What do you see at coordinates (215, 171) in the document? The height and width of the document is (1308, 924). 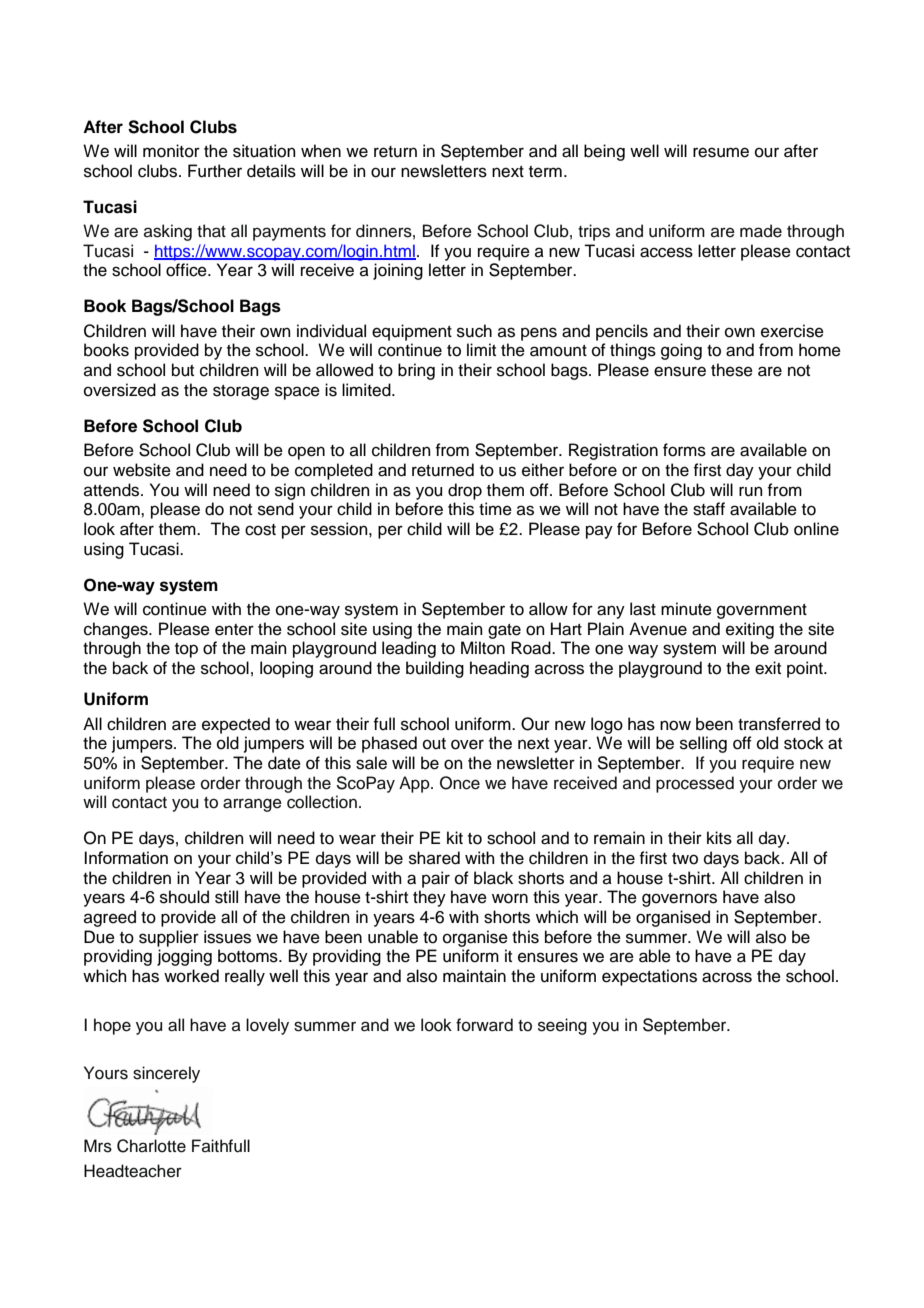 I see `Further` at bounding box center [215, 171].
